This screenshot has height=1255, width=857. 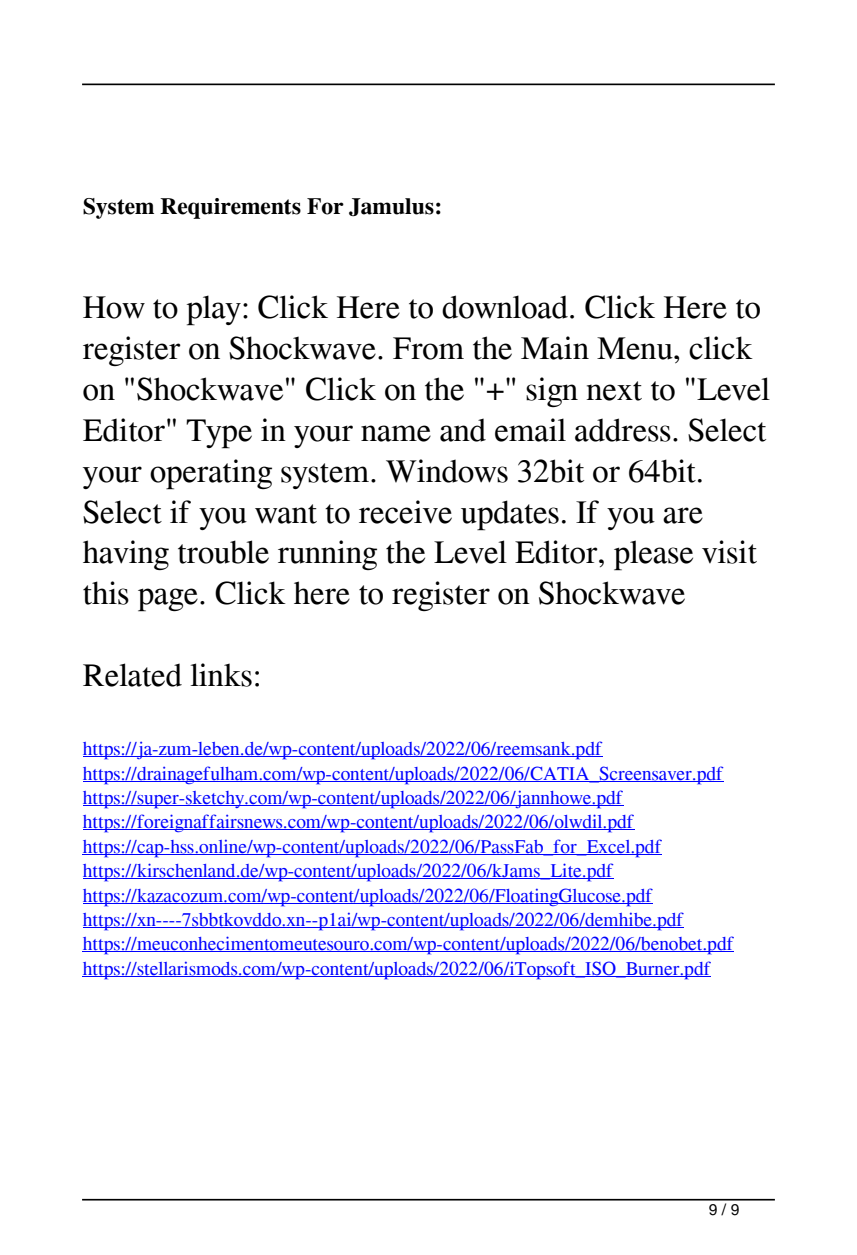 I want to click on Menu, so click(x=636, y=348).
